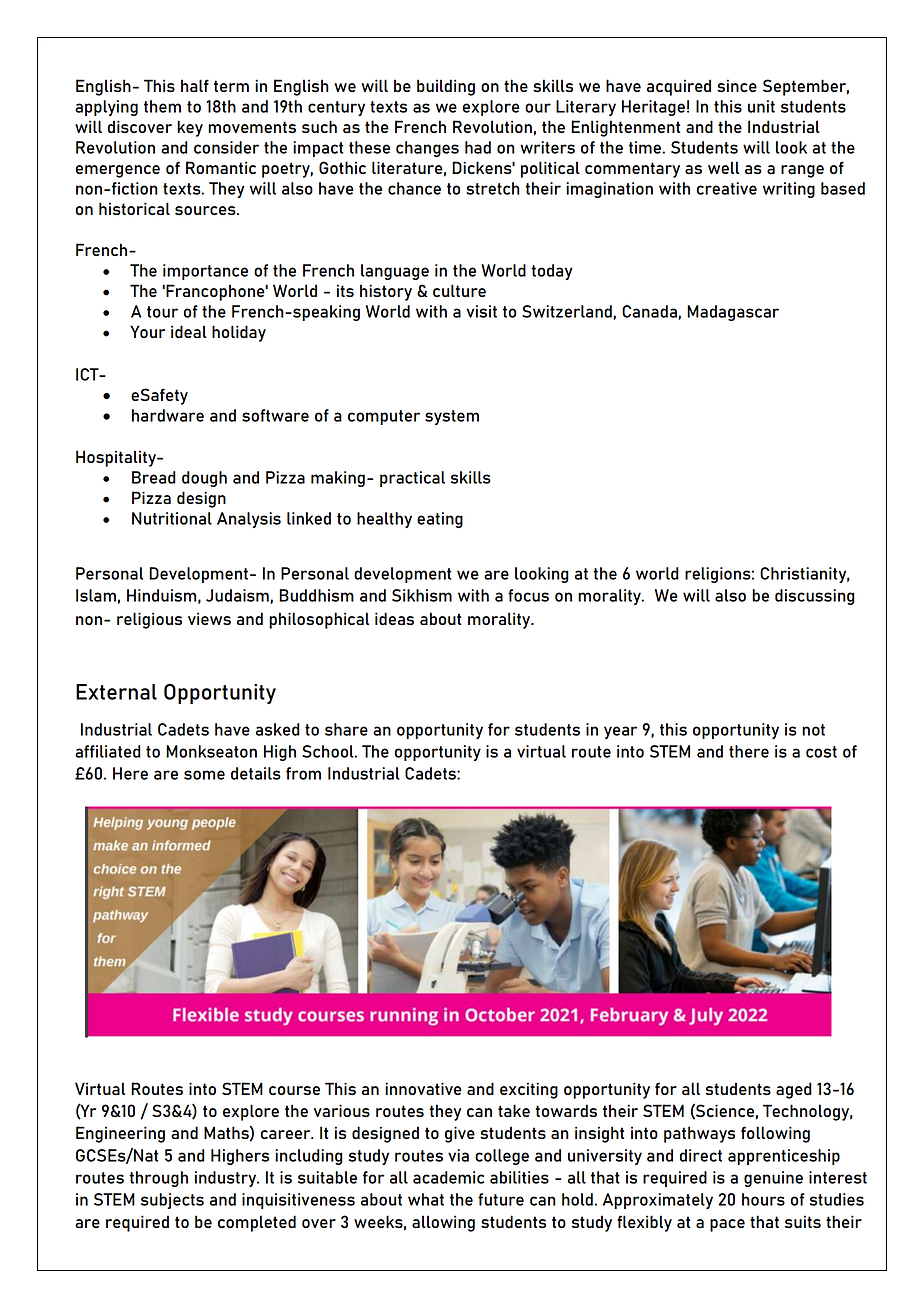 Image resolution: width=924 pixels, height=1308 pixels. Describe the element at coordinates (190, 128) in the image. I see `key` at that location.
